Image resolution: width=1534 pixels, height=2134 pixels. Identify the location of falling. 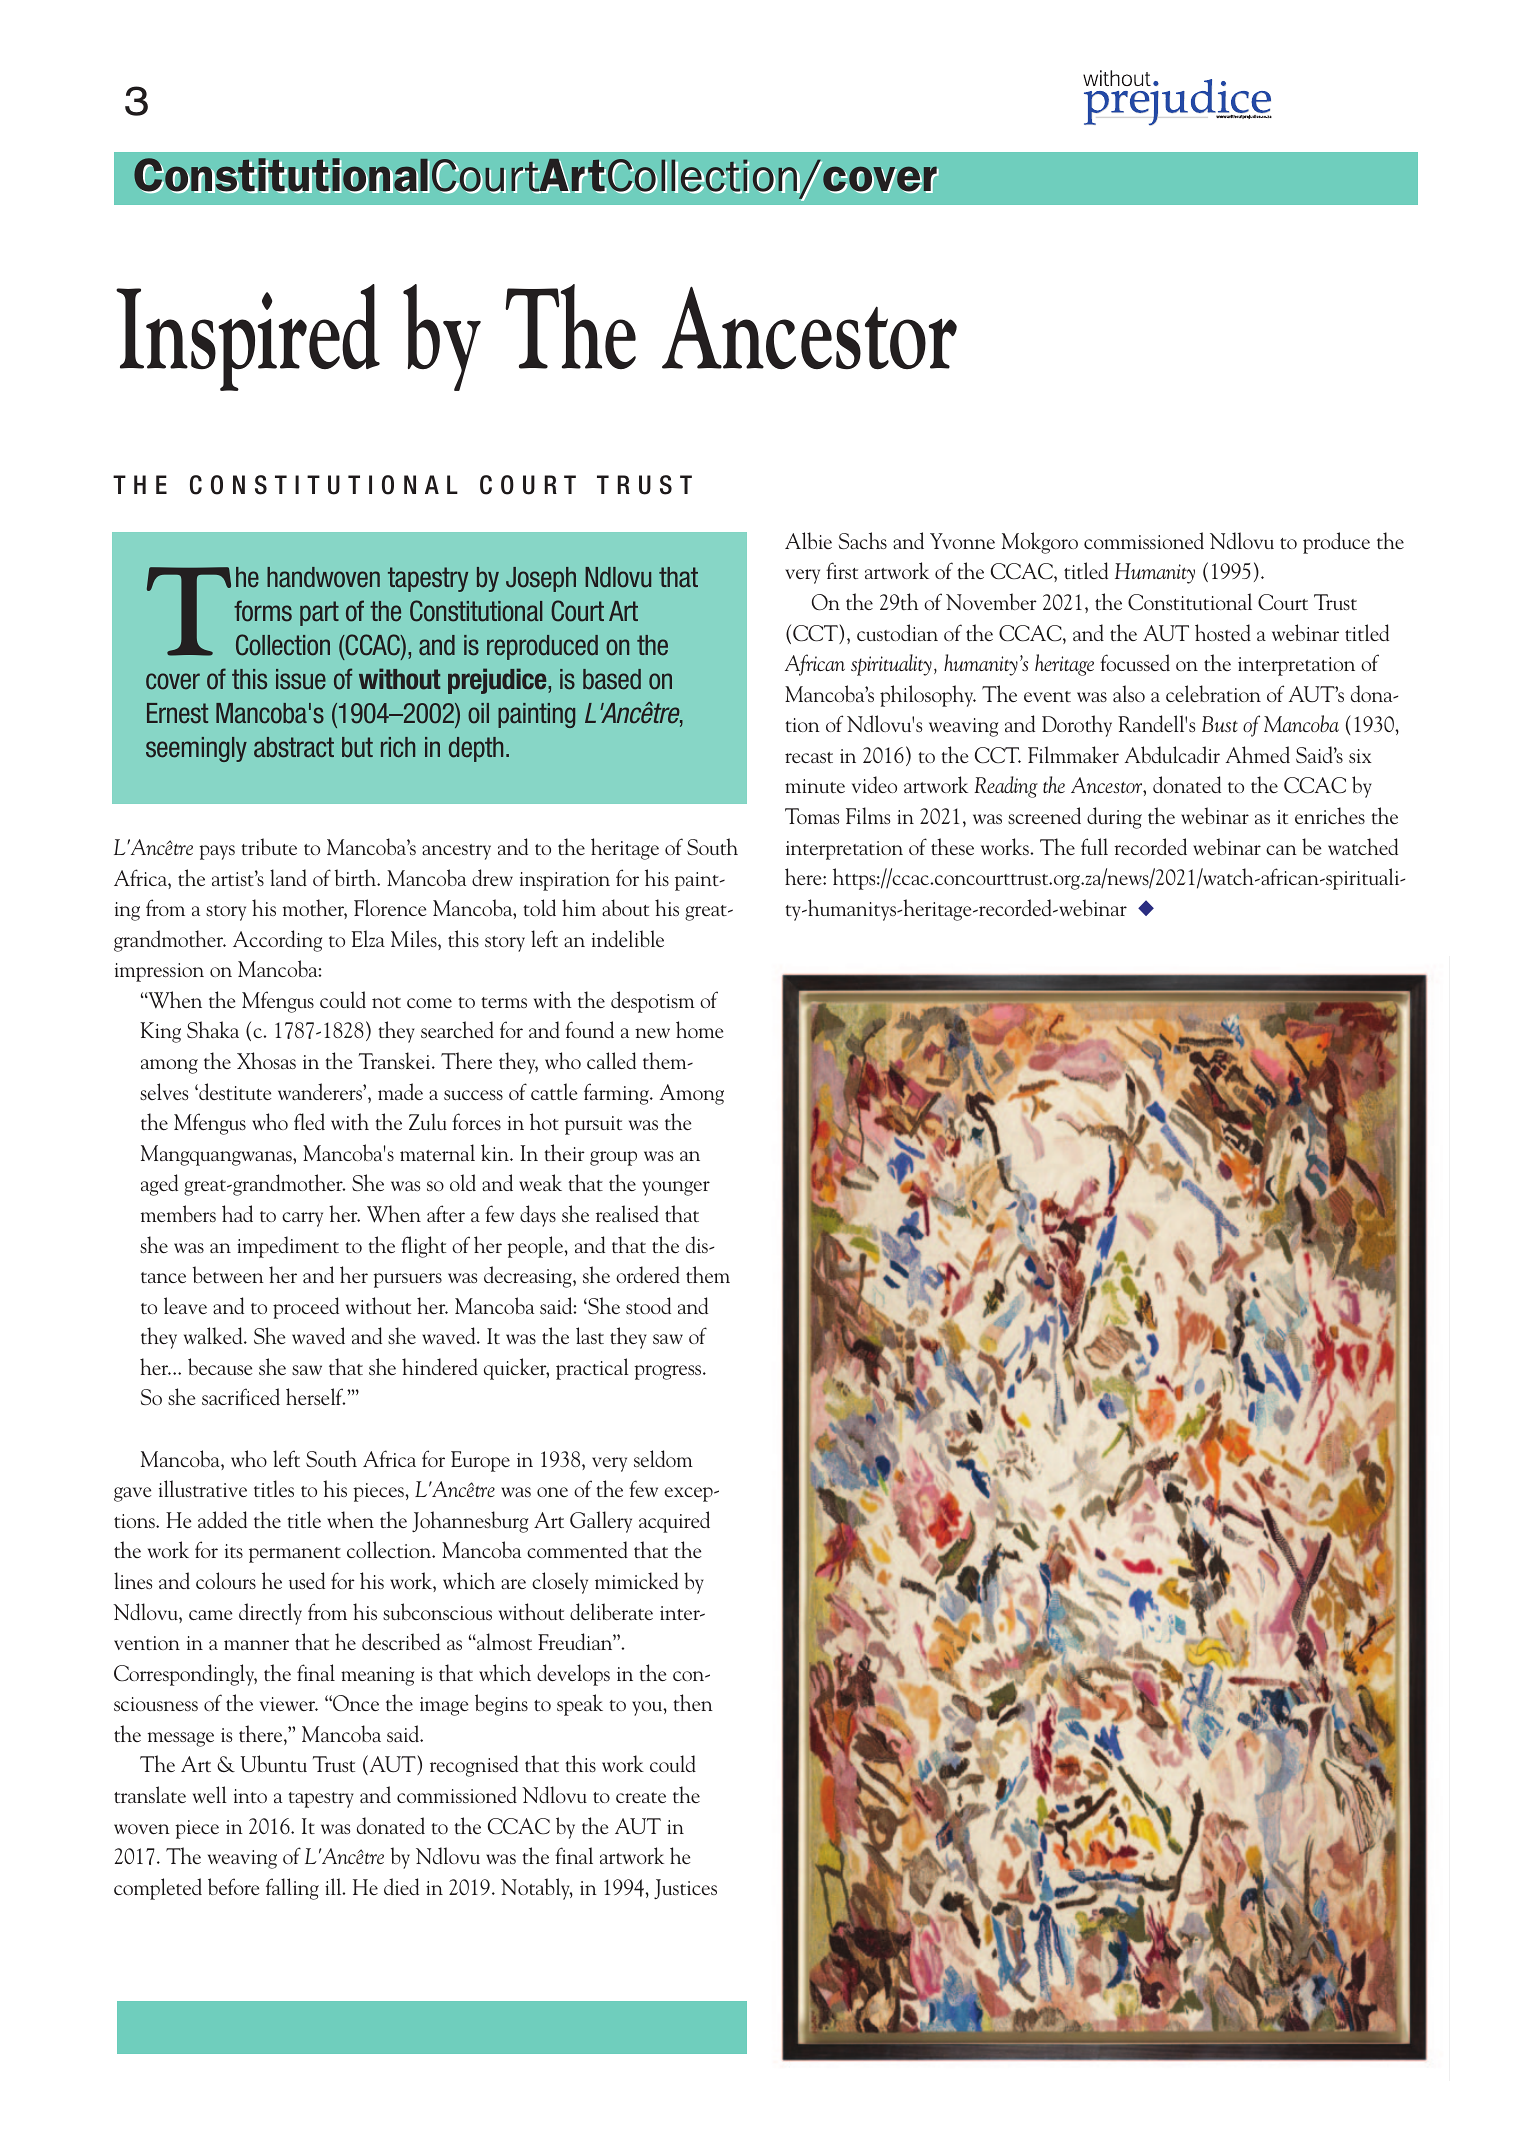
(292, 1889).
